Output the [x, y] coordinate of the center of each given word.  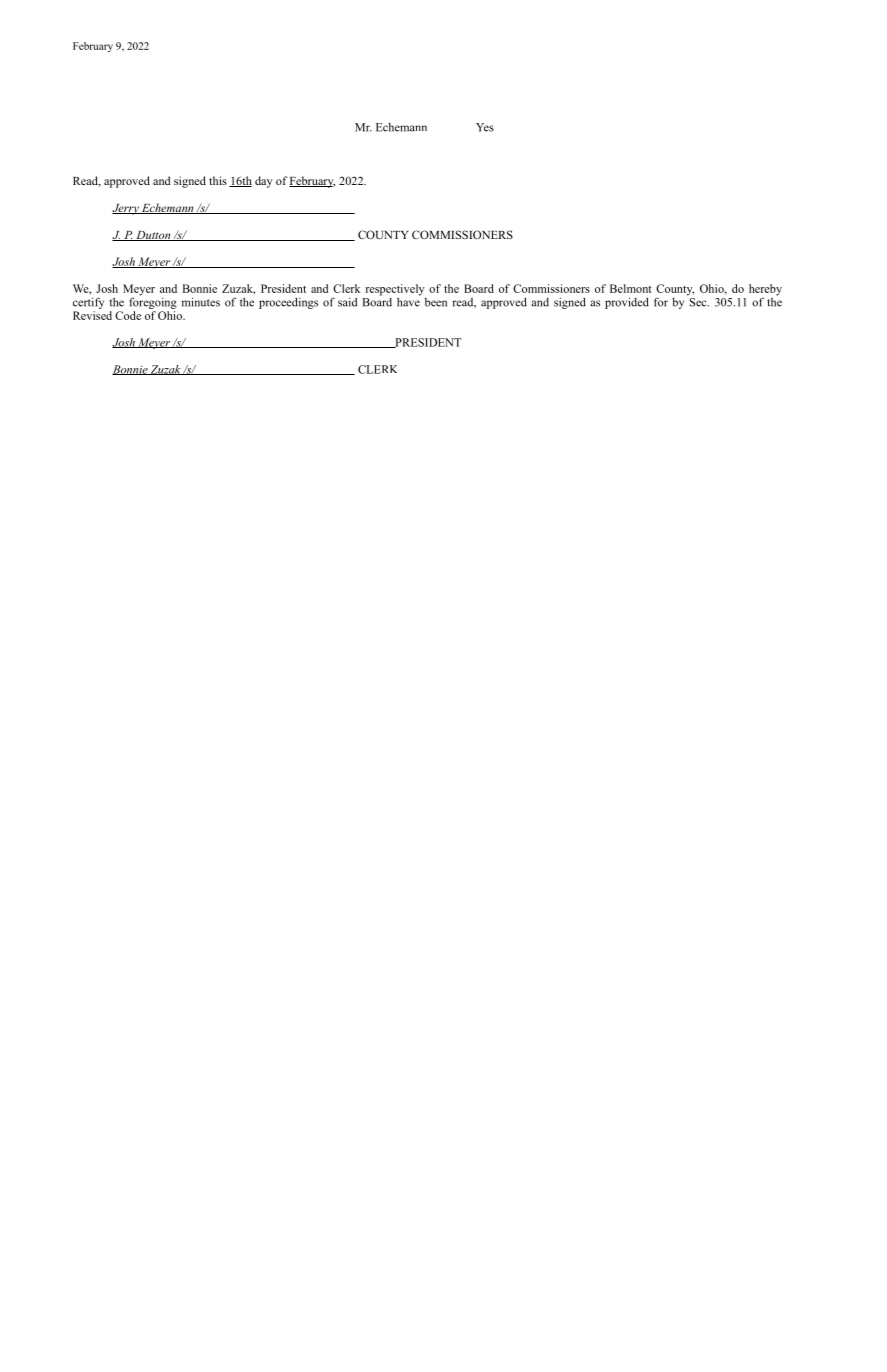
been [436, 302]
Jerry [126, 209]
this [218, 180]
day [264, 182]
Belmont [631, 288]
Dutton [153, 236]
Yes [485, 127]
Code [128, 315]
